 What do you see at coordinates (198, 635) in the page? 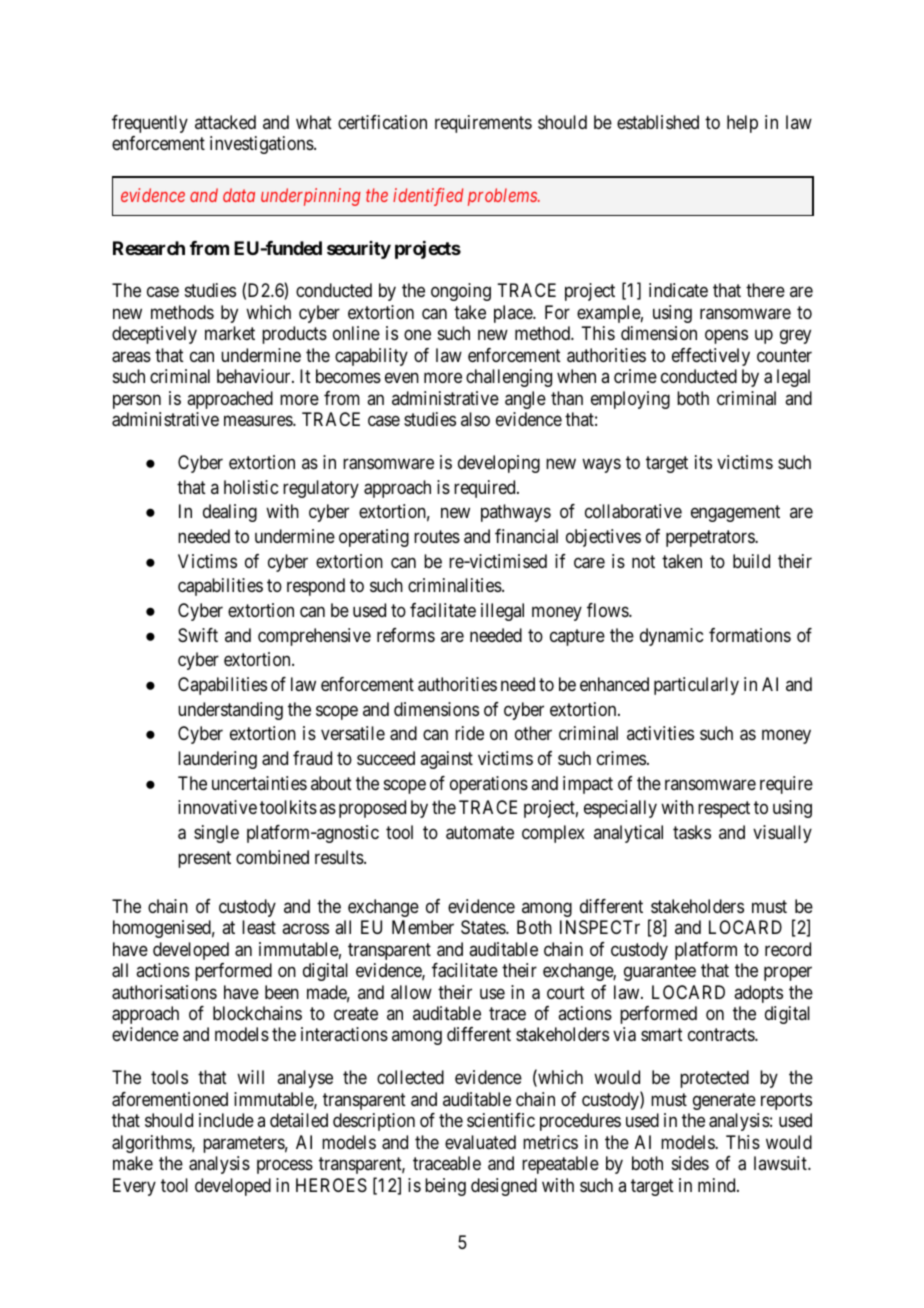
I see `Swift` at bounding box center [198, 635].
